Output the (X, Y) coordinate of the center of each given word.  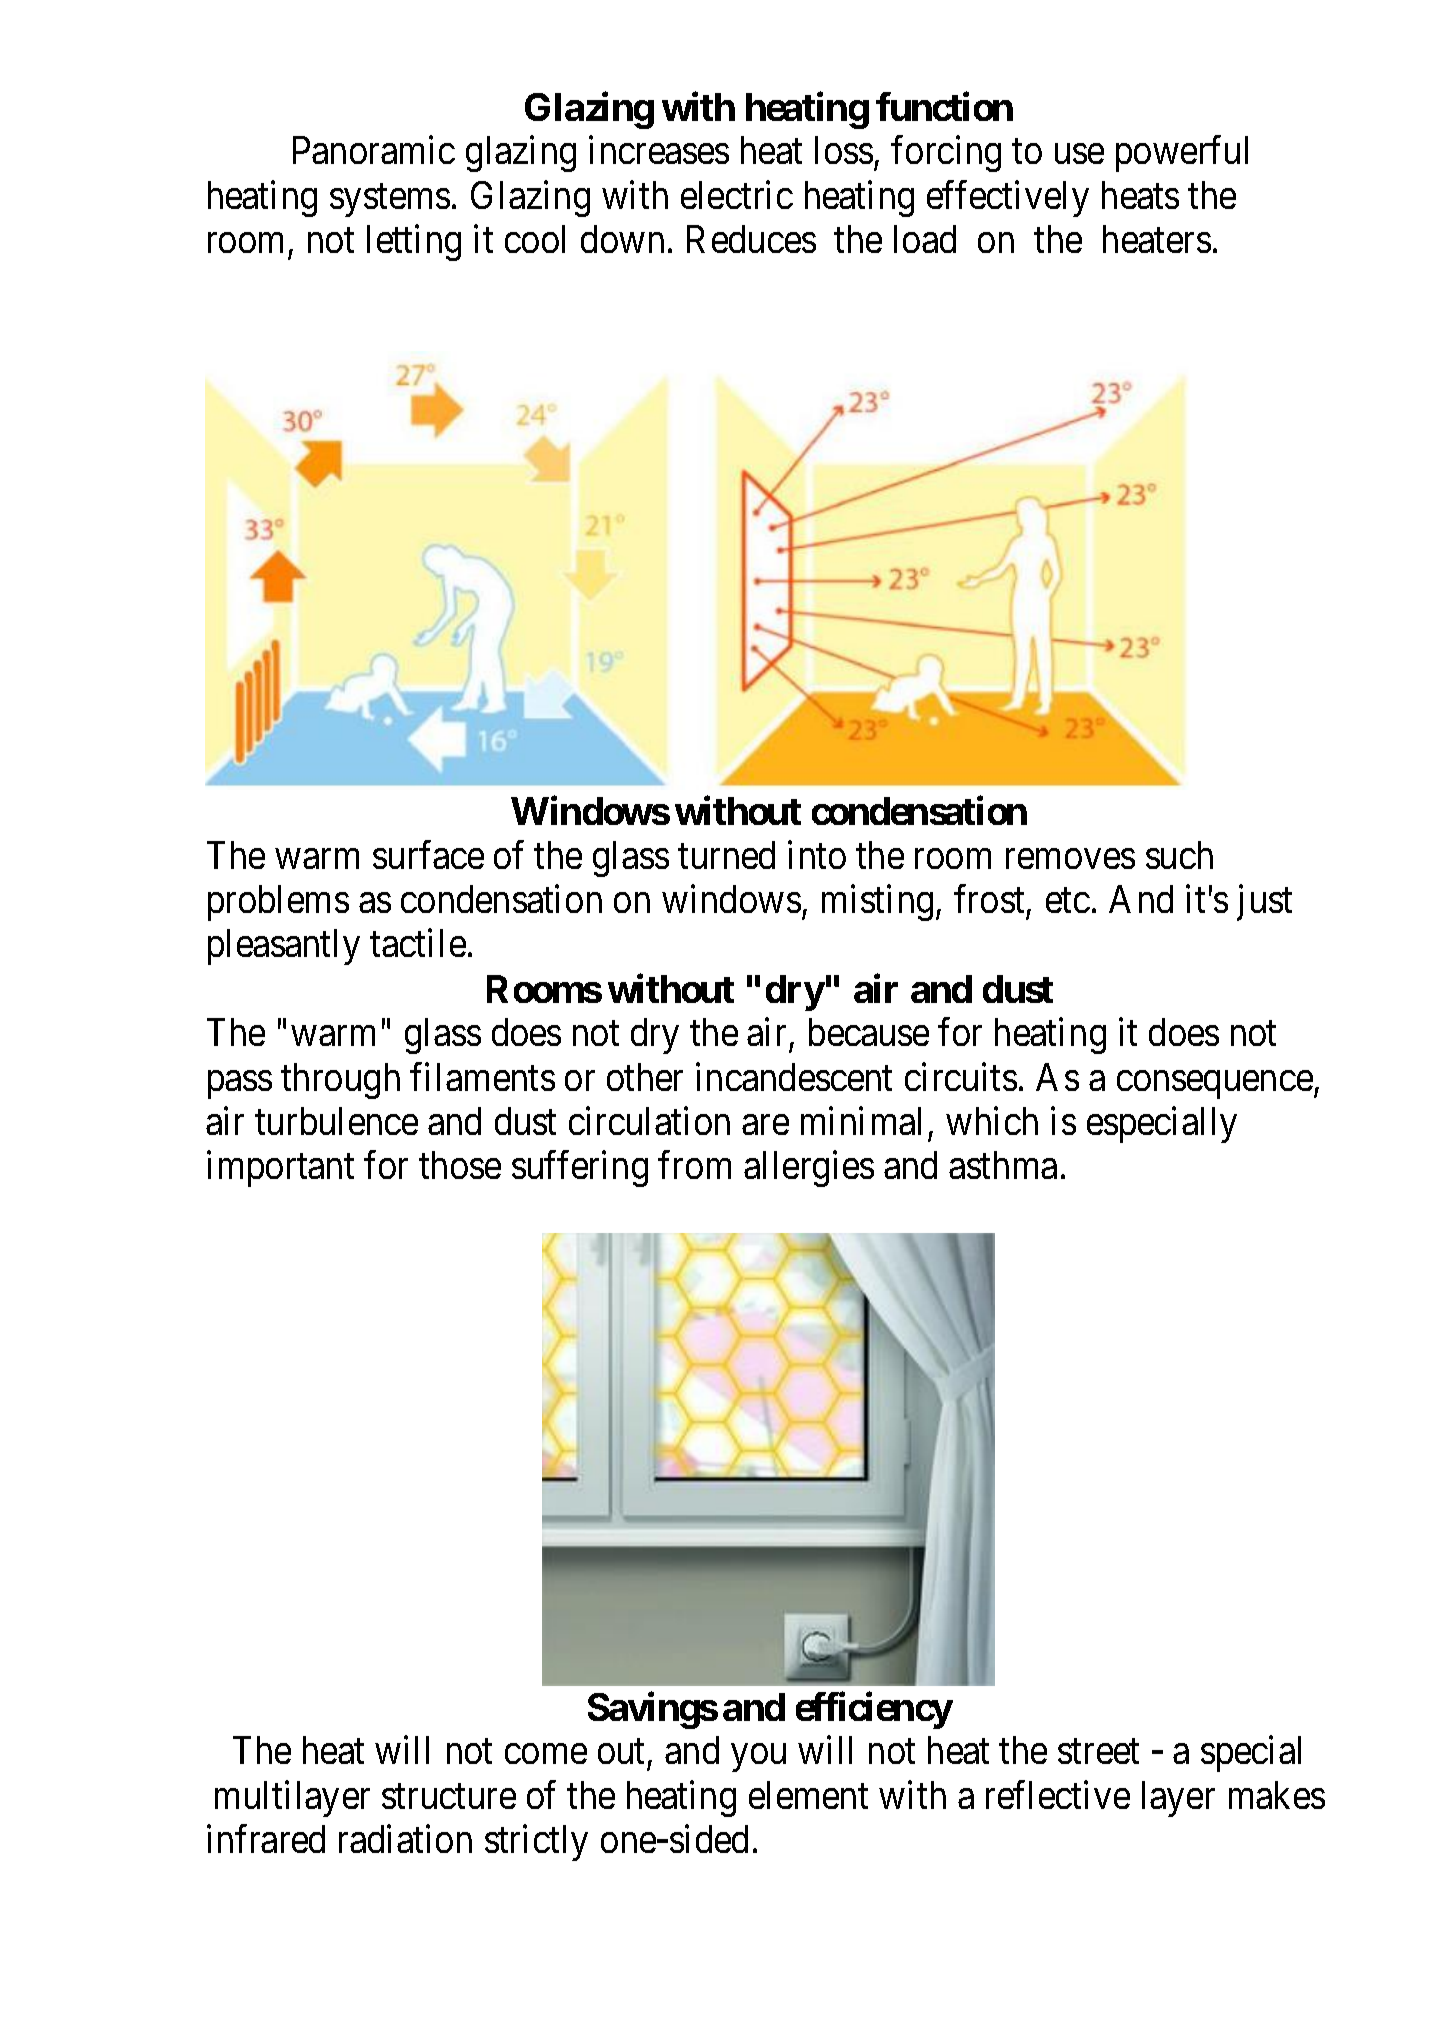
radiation (405, 1839)
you (759, 1758)
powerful (1182, 154)
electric (737, 194)
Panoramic (374, 150)
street (1098, 1752)
